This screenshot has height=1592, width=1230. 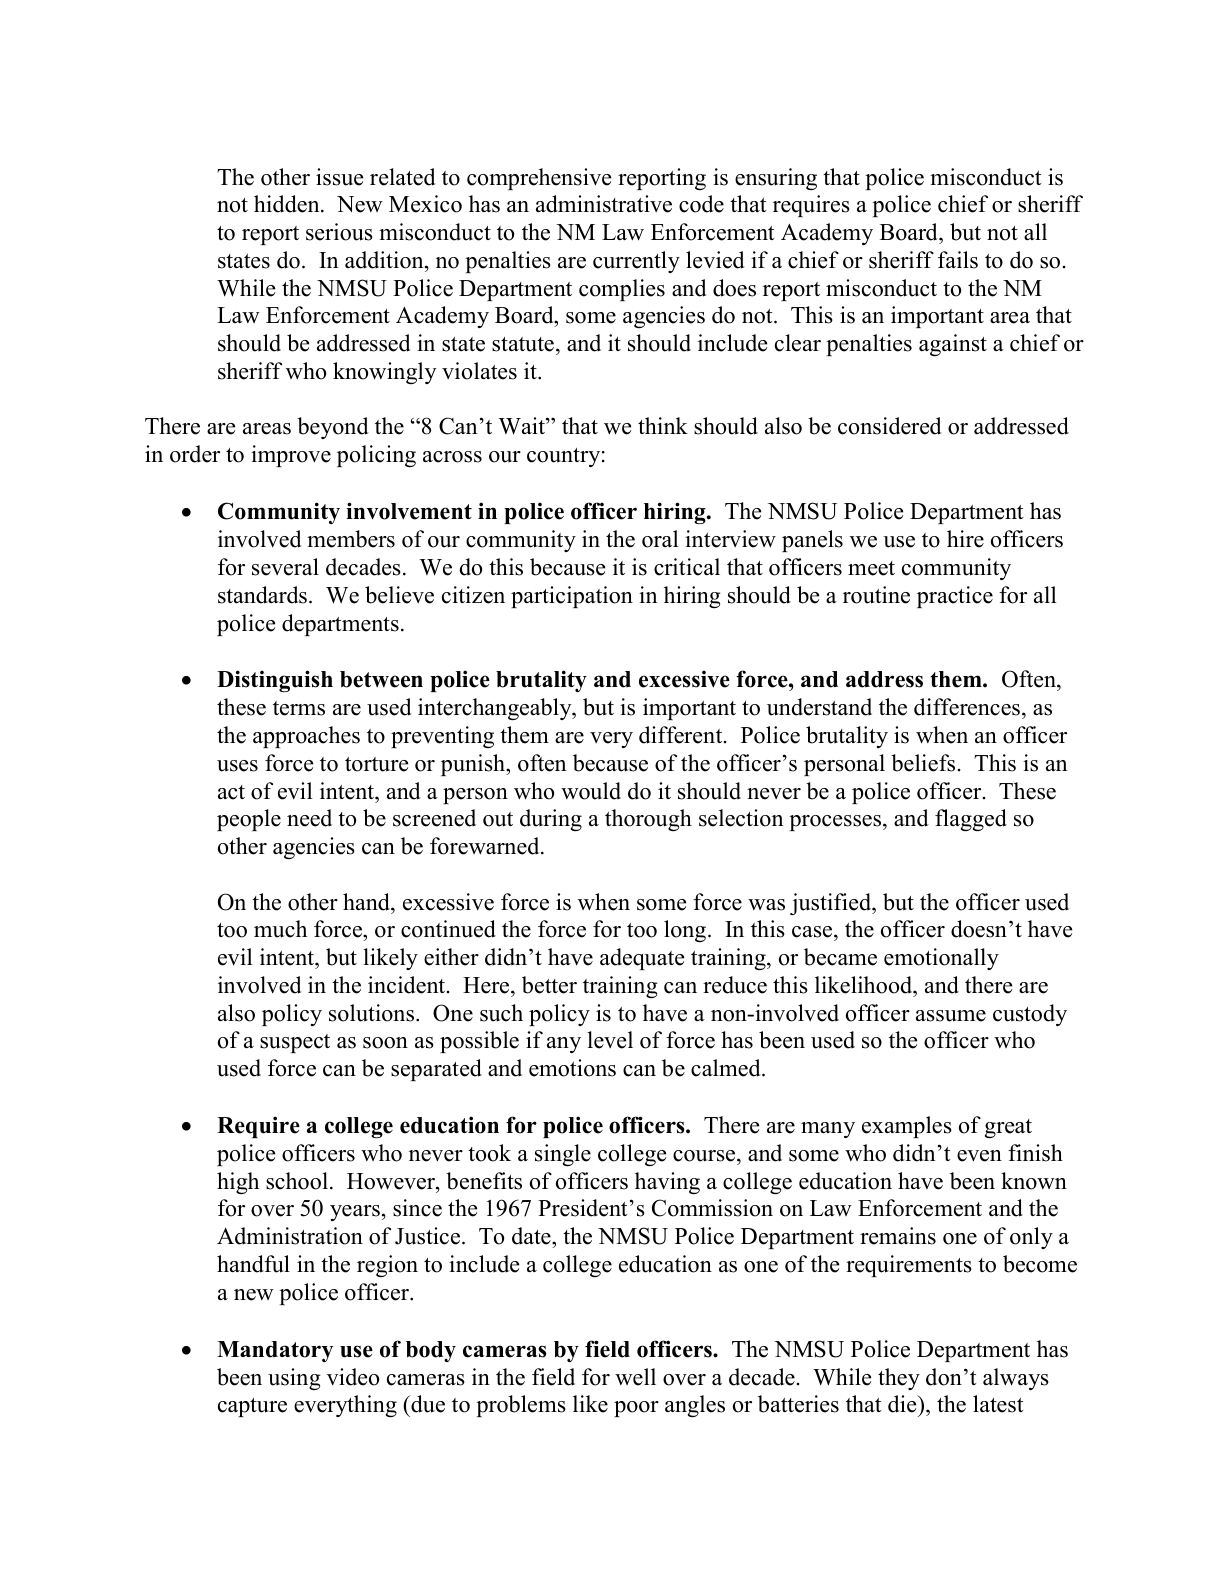 I want to click on using, so click(x=294, y=1379).
